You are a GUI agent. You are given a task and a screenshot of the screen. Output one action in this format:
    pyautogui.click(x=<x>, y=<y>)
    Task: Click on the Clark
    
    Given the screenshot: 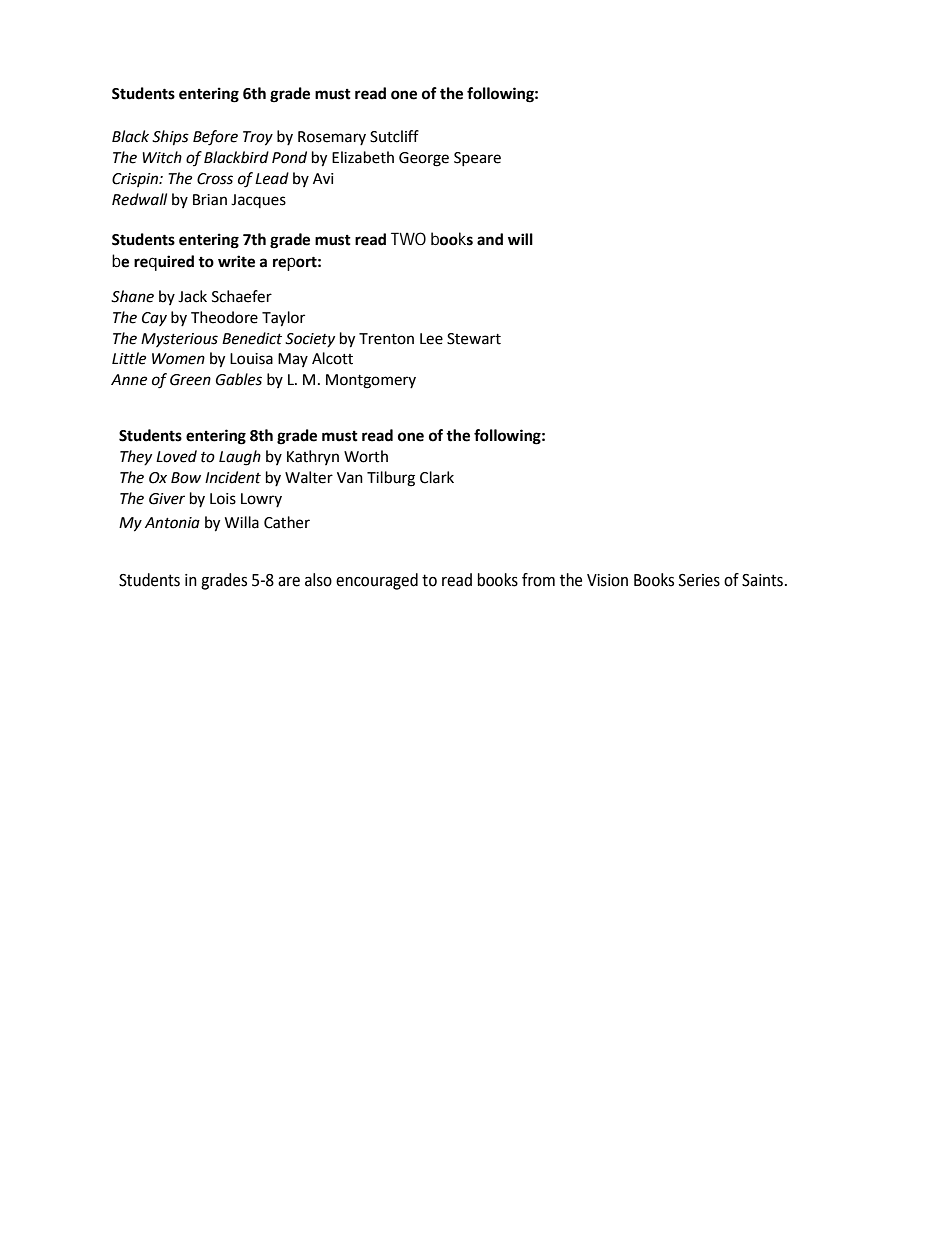 What is the action you would take?
    pyautogui.click(x=437, y=477)
